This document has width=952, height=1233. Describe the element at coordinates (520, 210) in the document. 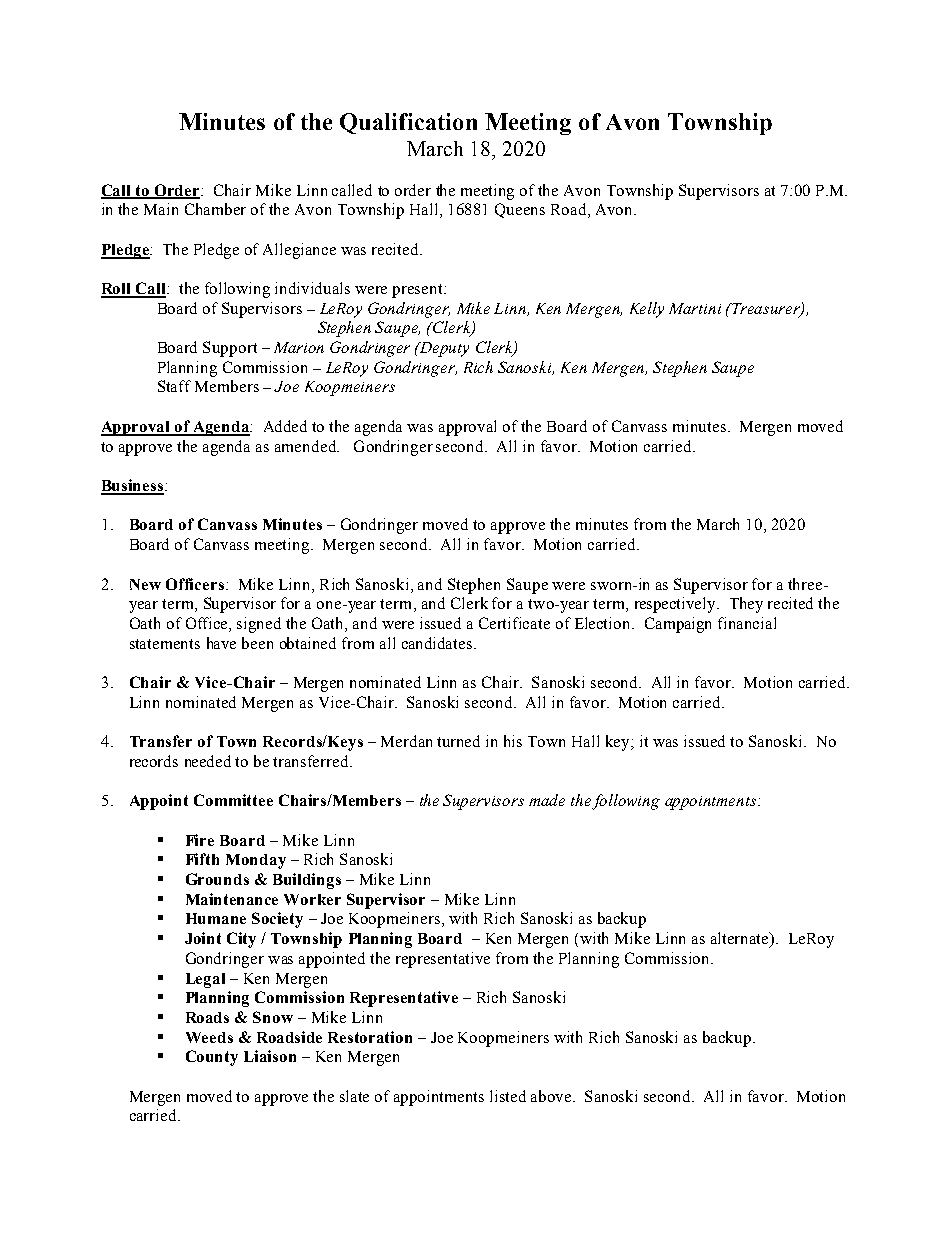

I see `Queens` at that location.
